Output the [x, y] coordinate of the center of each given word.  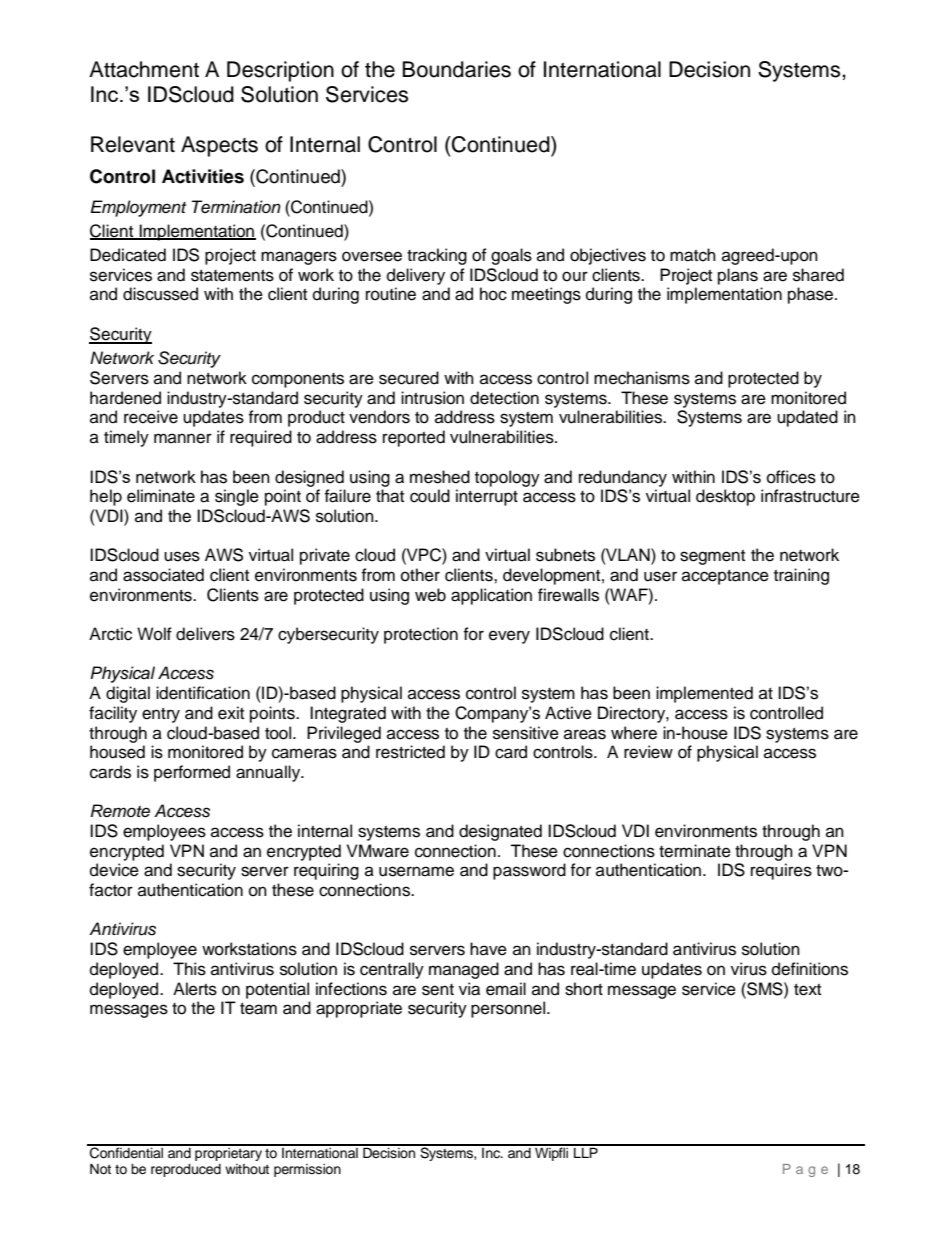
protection [421, 635]
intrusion [432, 398]
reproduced [186, 1170]
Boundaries [457, 69]
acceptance [725, 577]
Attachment [144, 69]
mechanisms [642, 378]
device [114, 870]
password [529, 871]
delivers [205, 634]
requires [781, 871]
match [693, 255]
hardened [125, 398]
